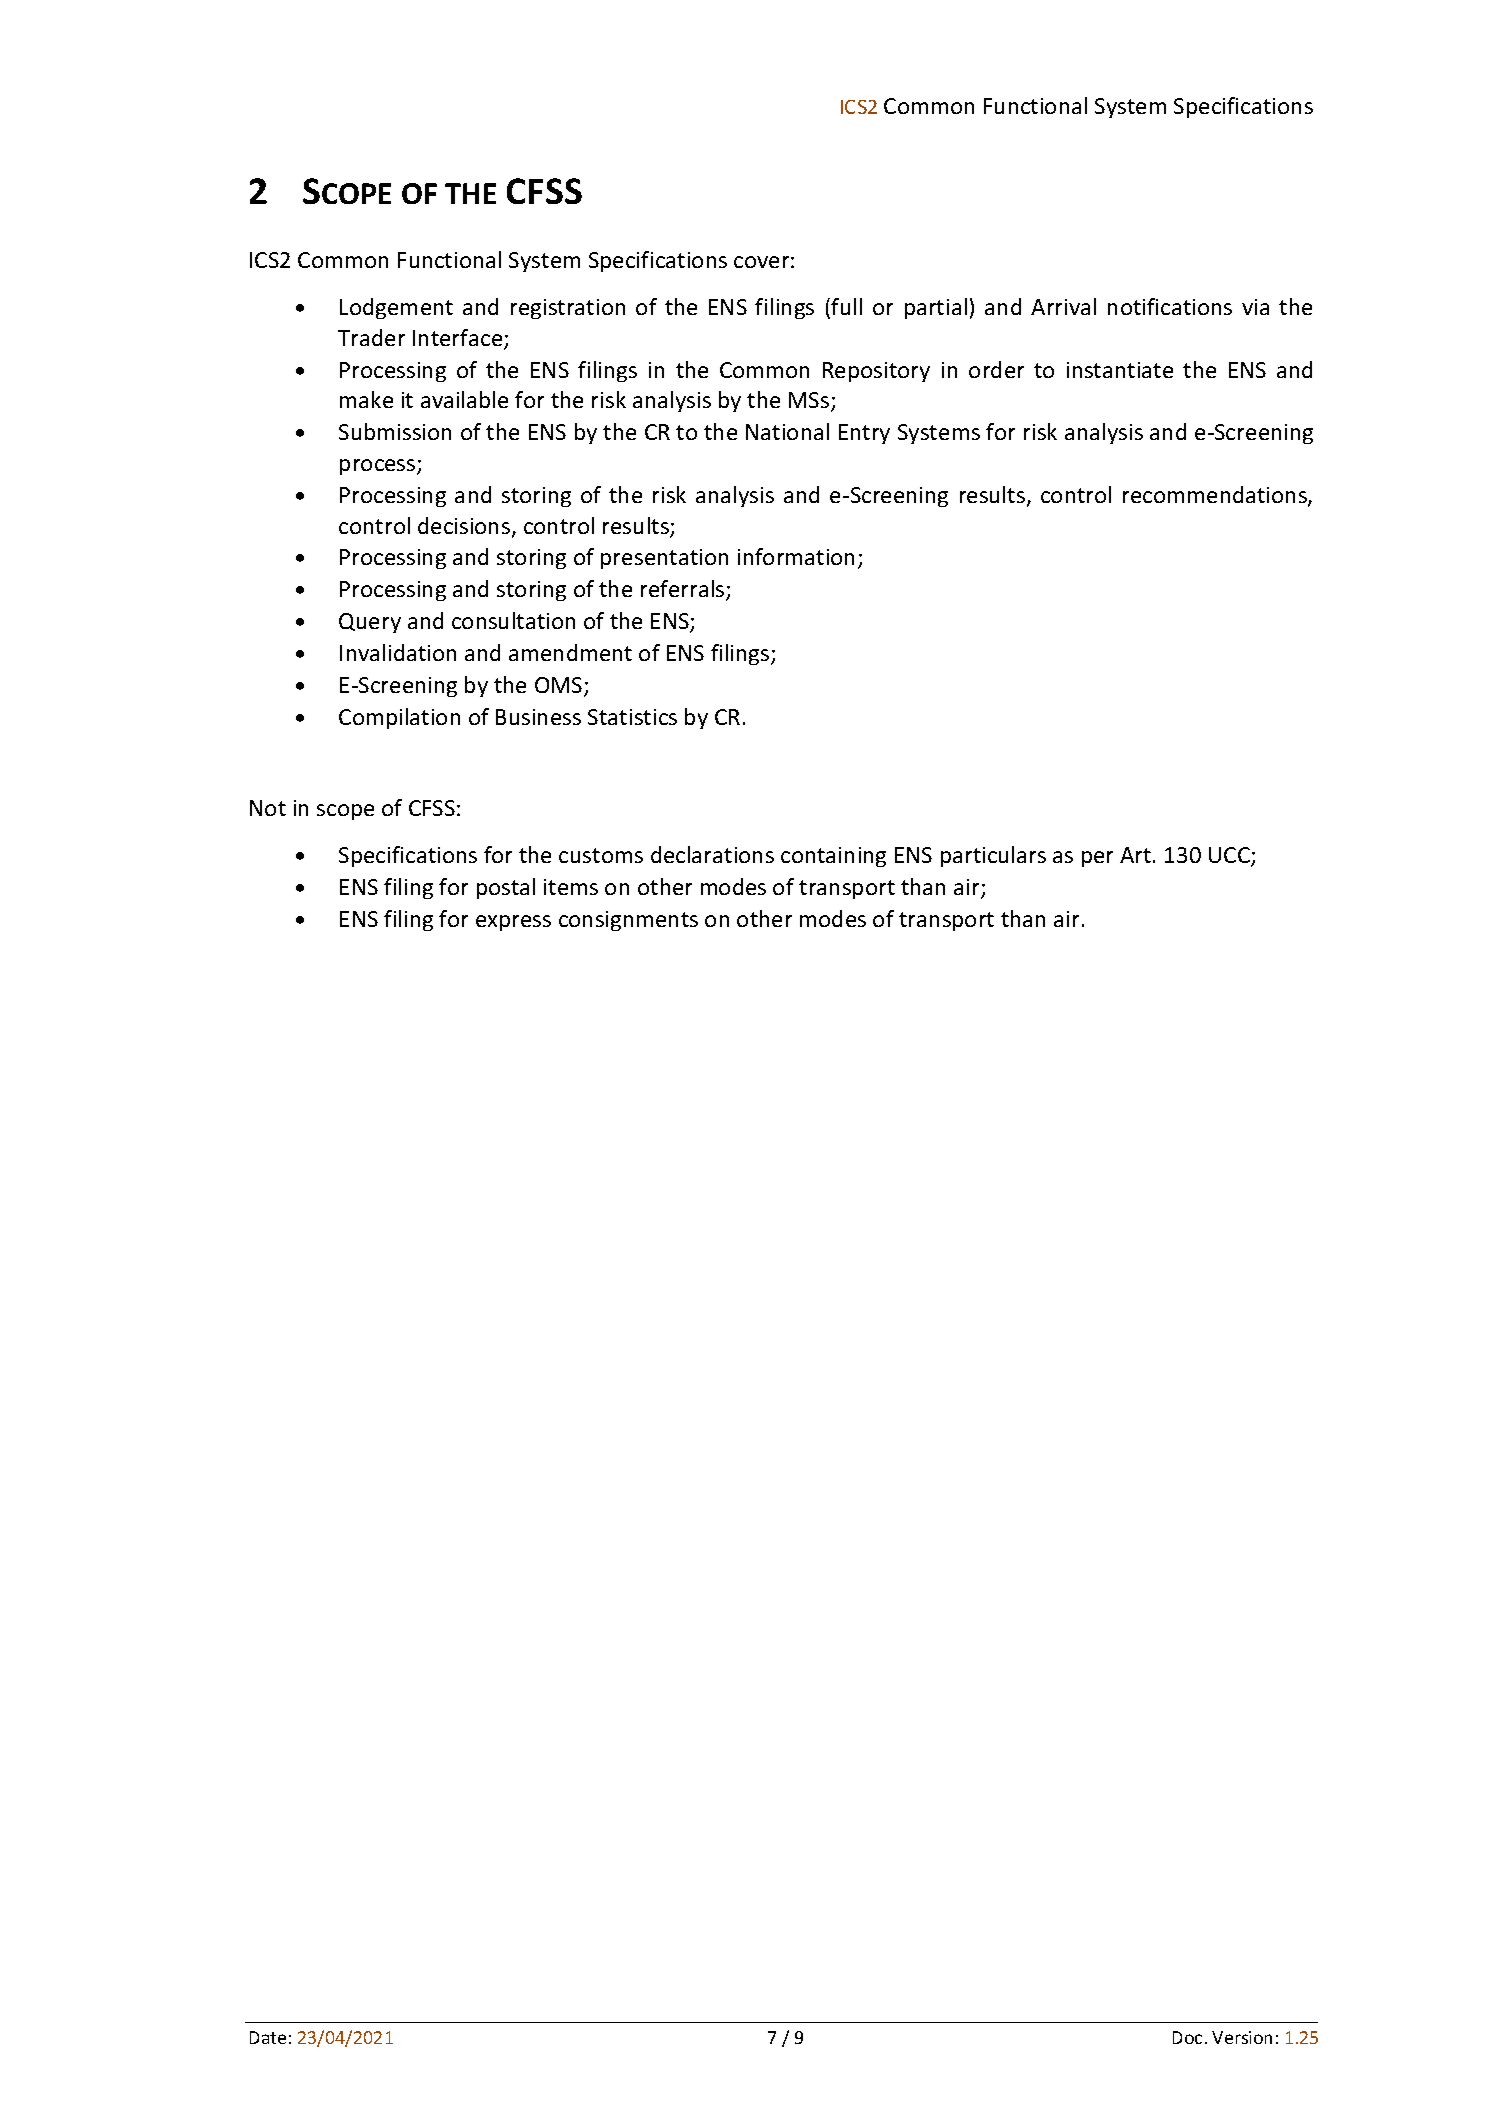 The image size is (1491, 2110). What do you see at coordinates (1120, 370) in the image?
I see `instantiate` at bounding box center [1120, 370].
